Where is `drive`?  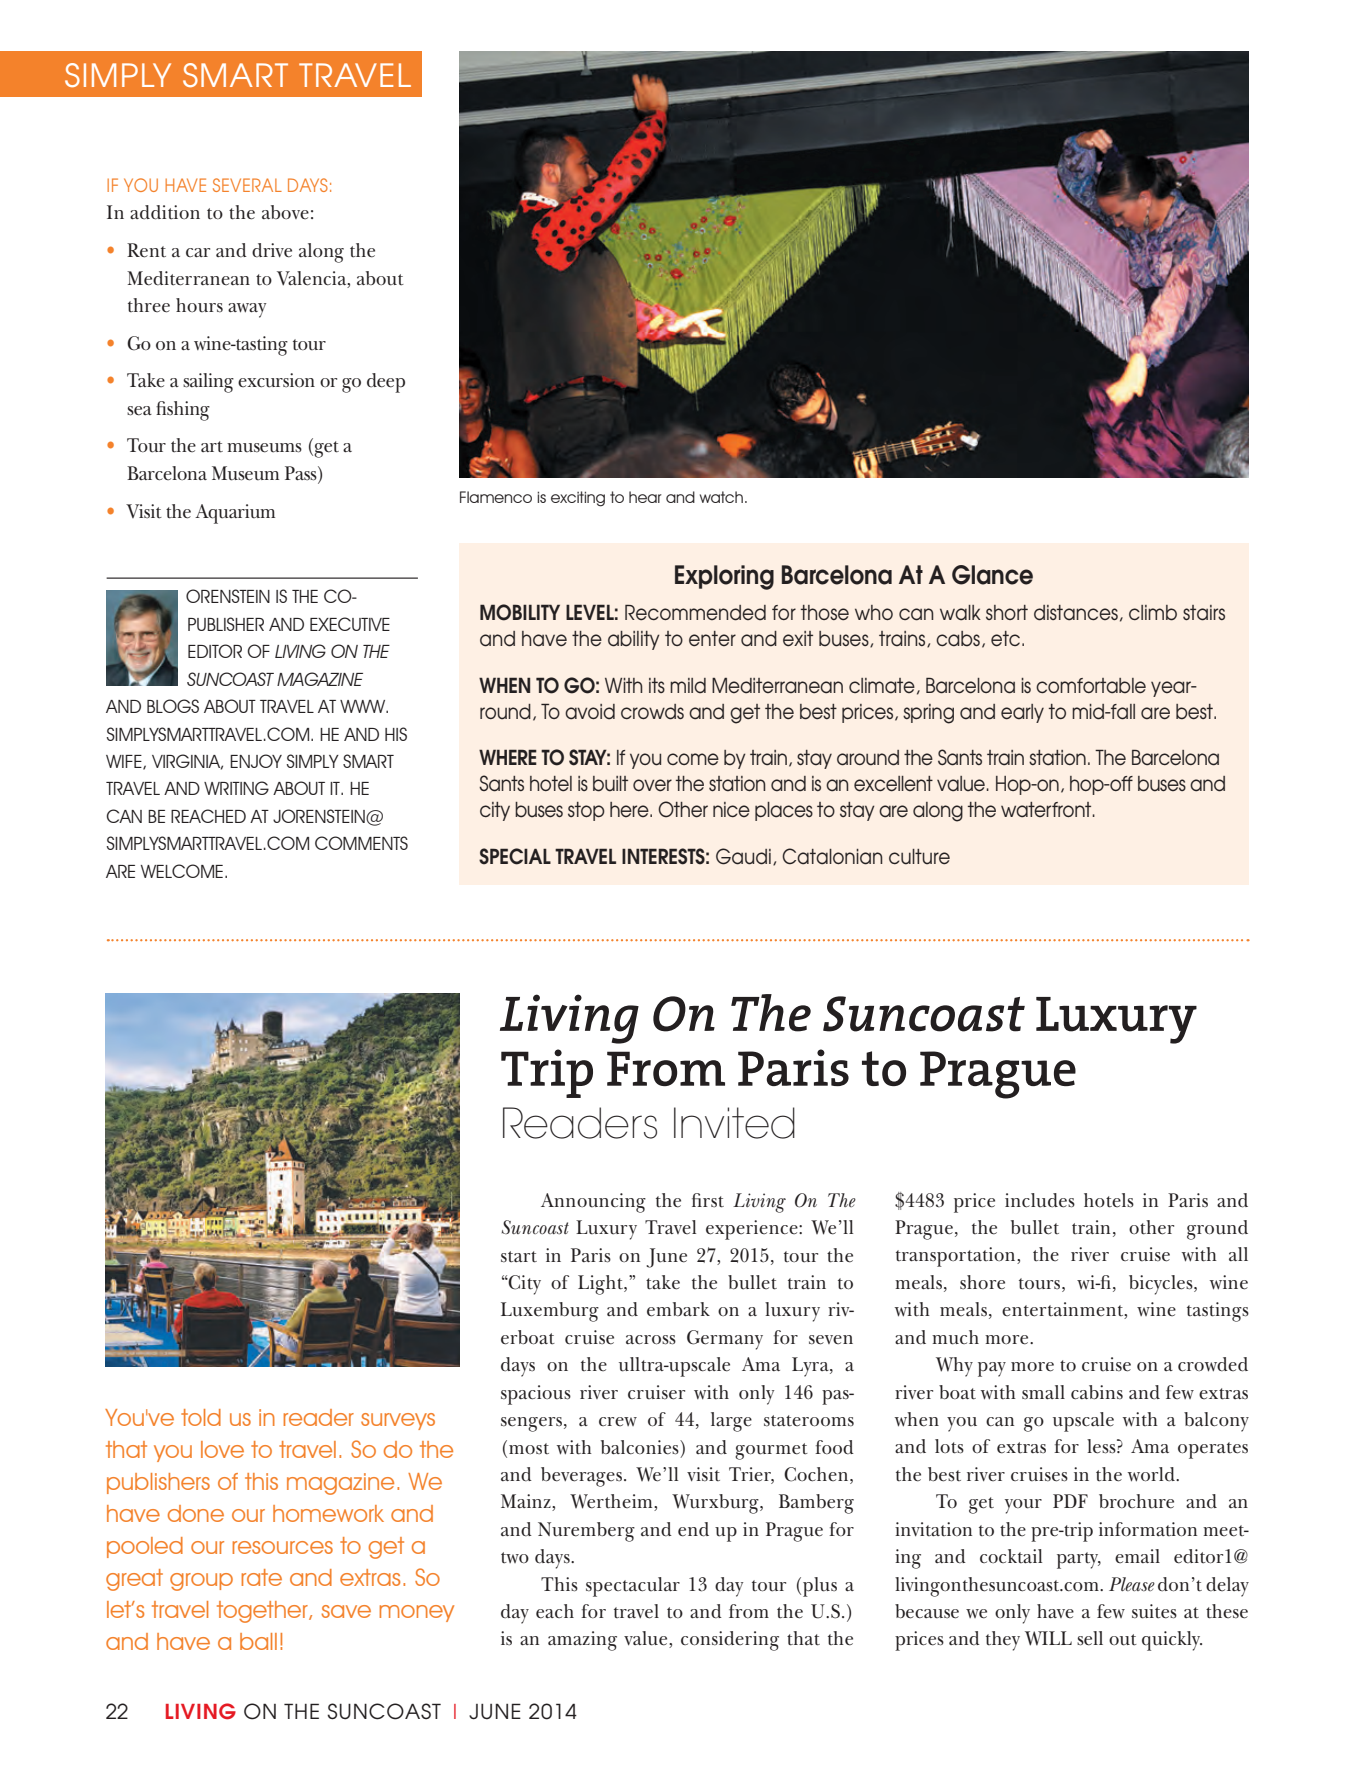
drive is located at coordinates (272, 250).
